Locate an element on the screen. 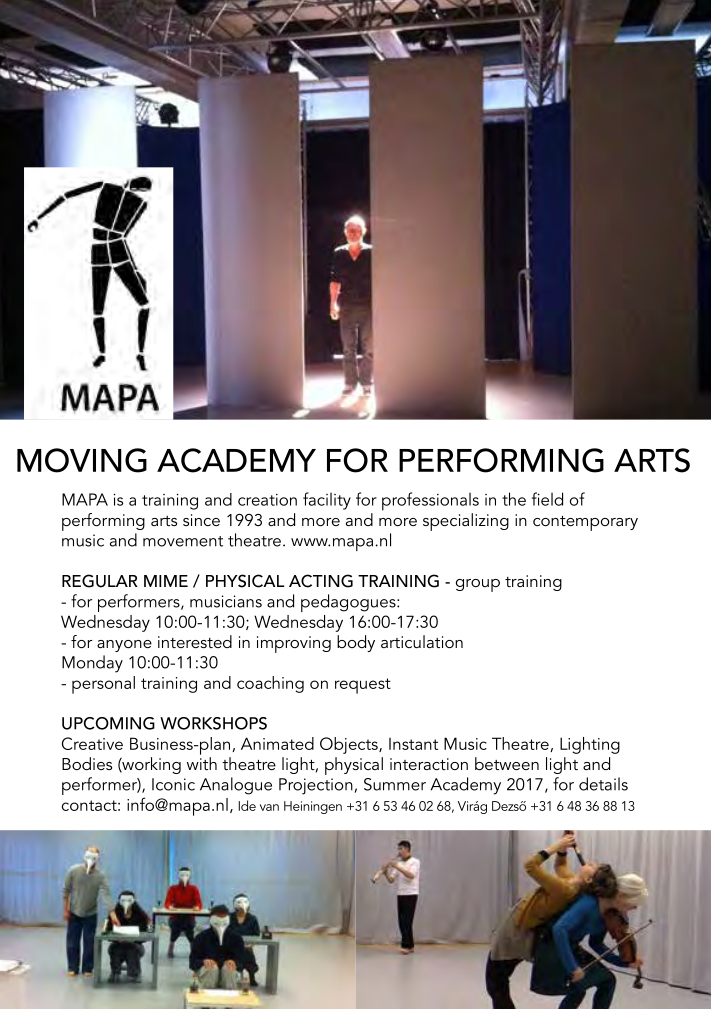  field is located at coordinates (547, 499).
